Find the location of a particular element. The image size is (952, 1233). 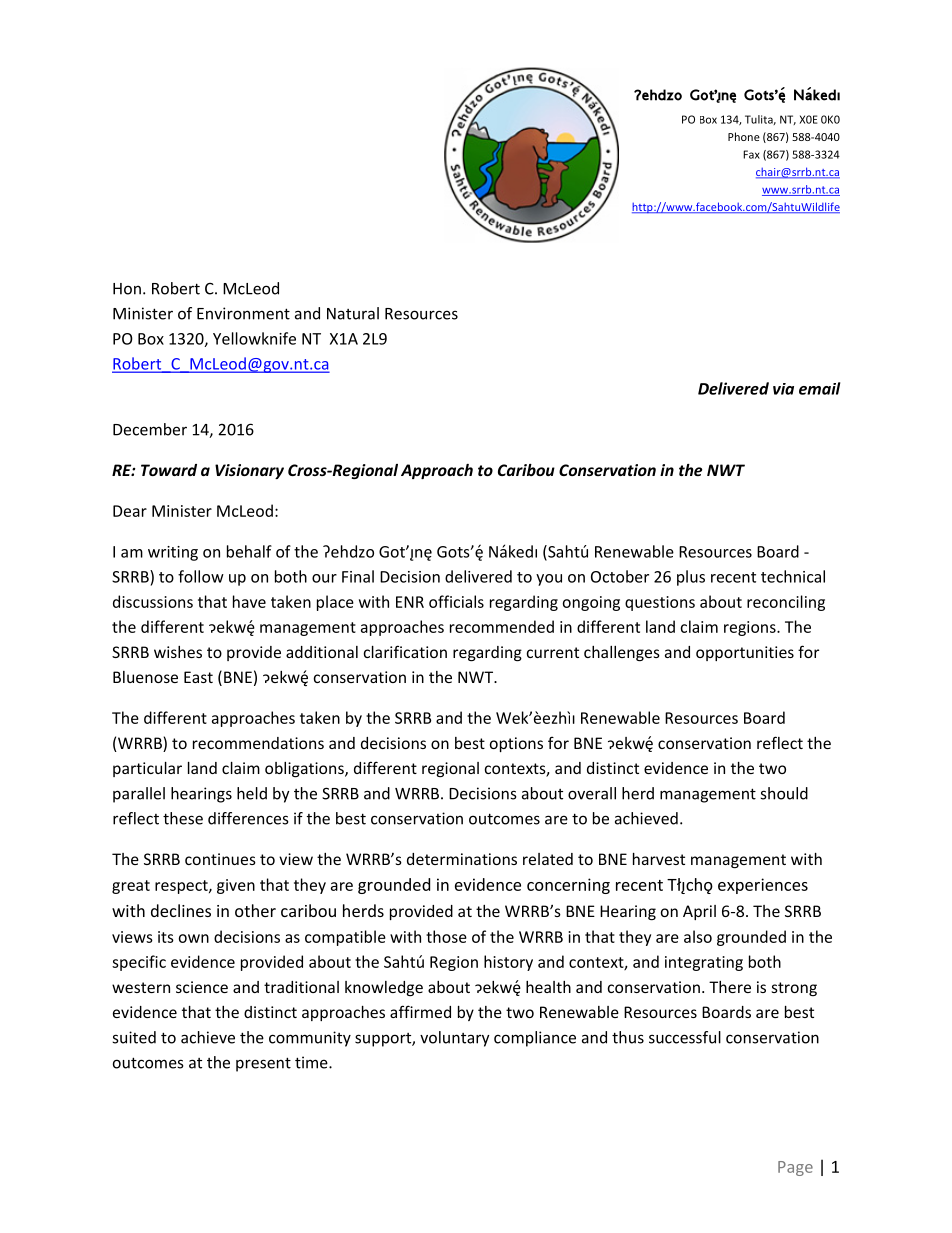

Natural is located at coordinates (353, 313).
